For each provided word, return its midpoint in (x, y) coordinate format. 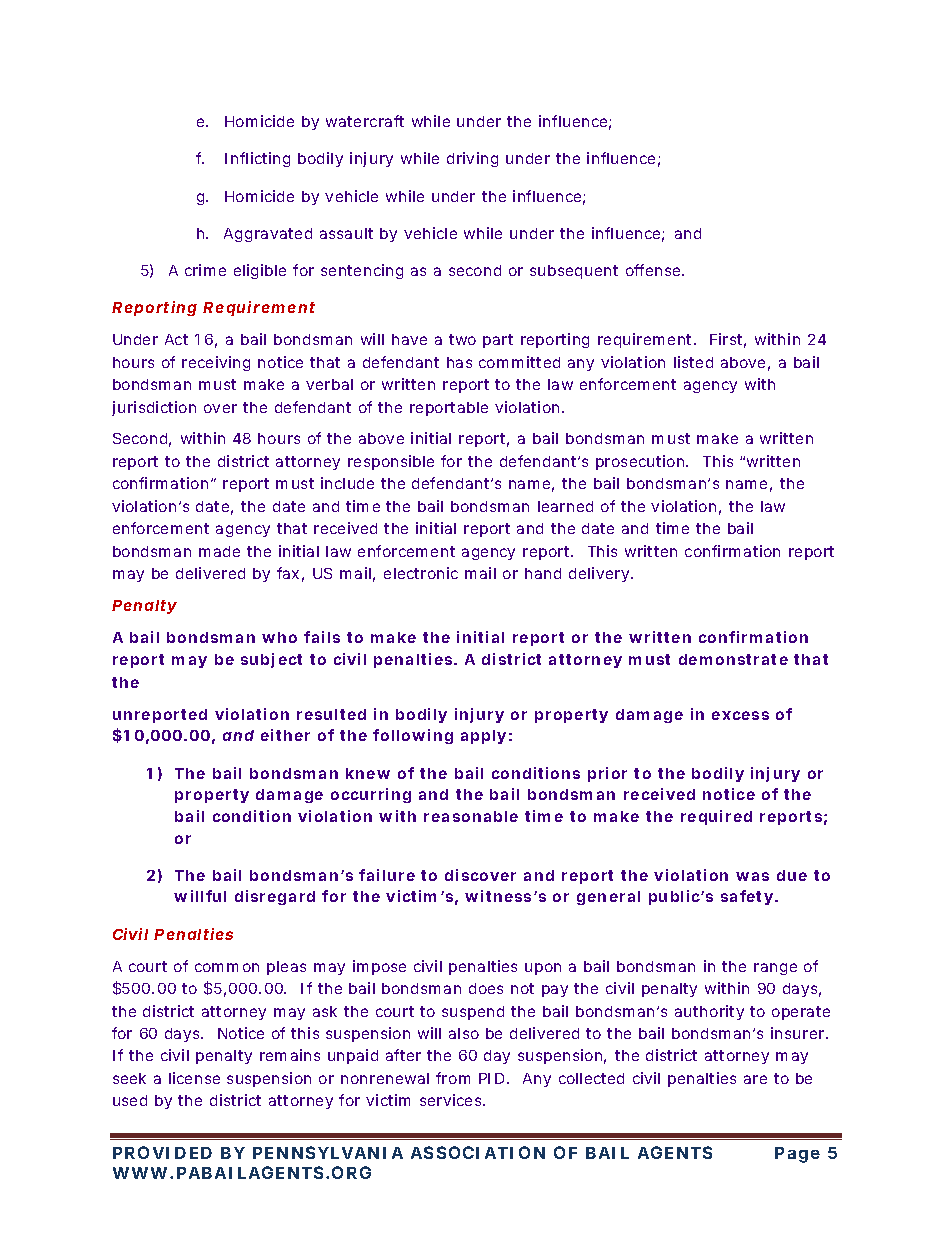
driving (472, 159)
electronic (421, 573)
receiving (216, 363)
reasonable (471, 816)
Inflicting (257, 159)
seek (129, 1078)
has (459, 362)
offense (653, 270)
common (227, 967)
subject (271, 660)
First (726, 339)
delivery (599, 574)
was (752, 876)
